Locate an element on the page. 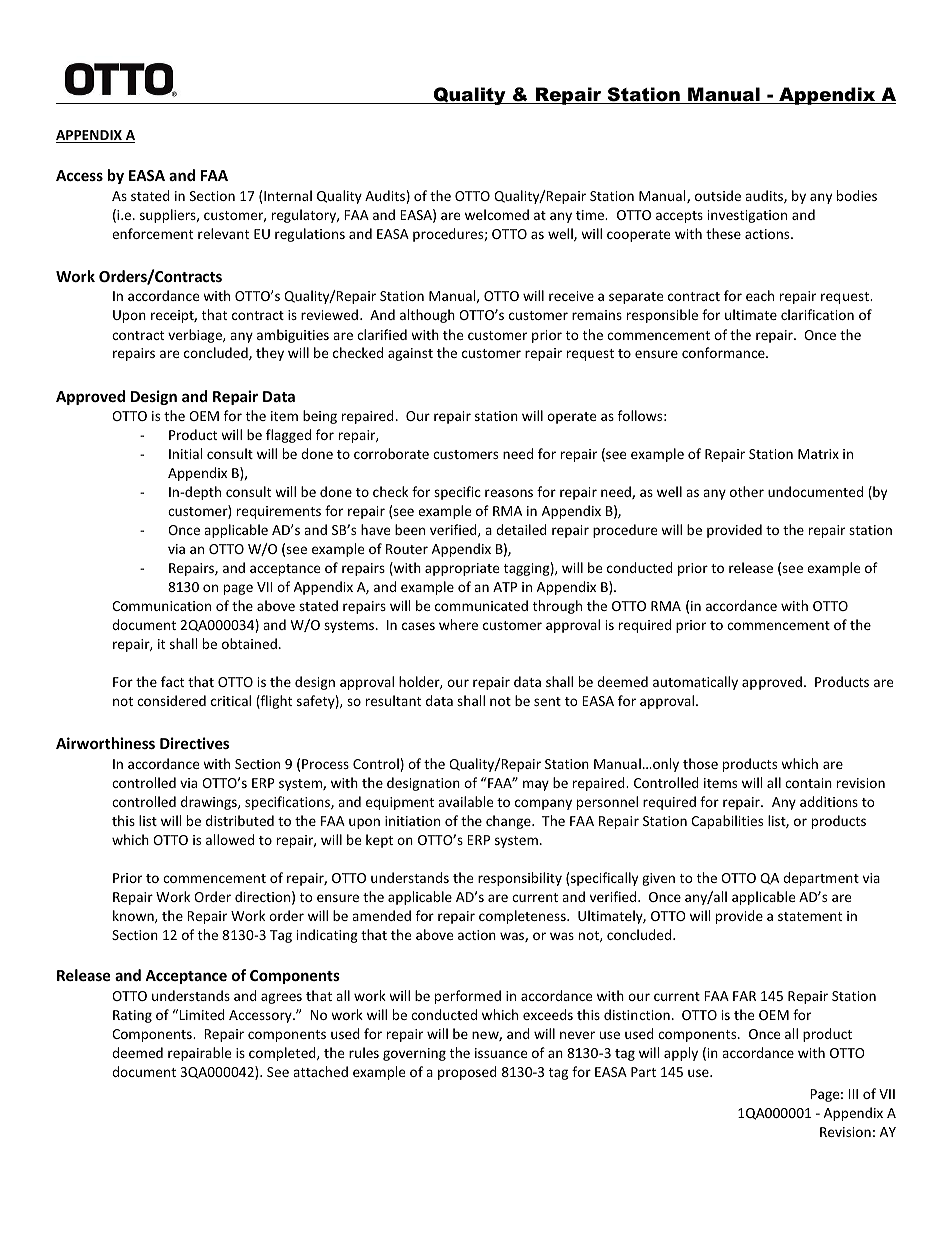 The image size is (952, 1233). responsibility is located at coordinates (520, 879).
